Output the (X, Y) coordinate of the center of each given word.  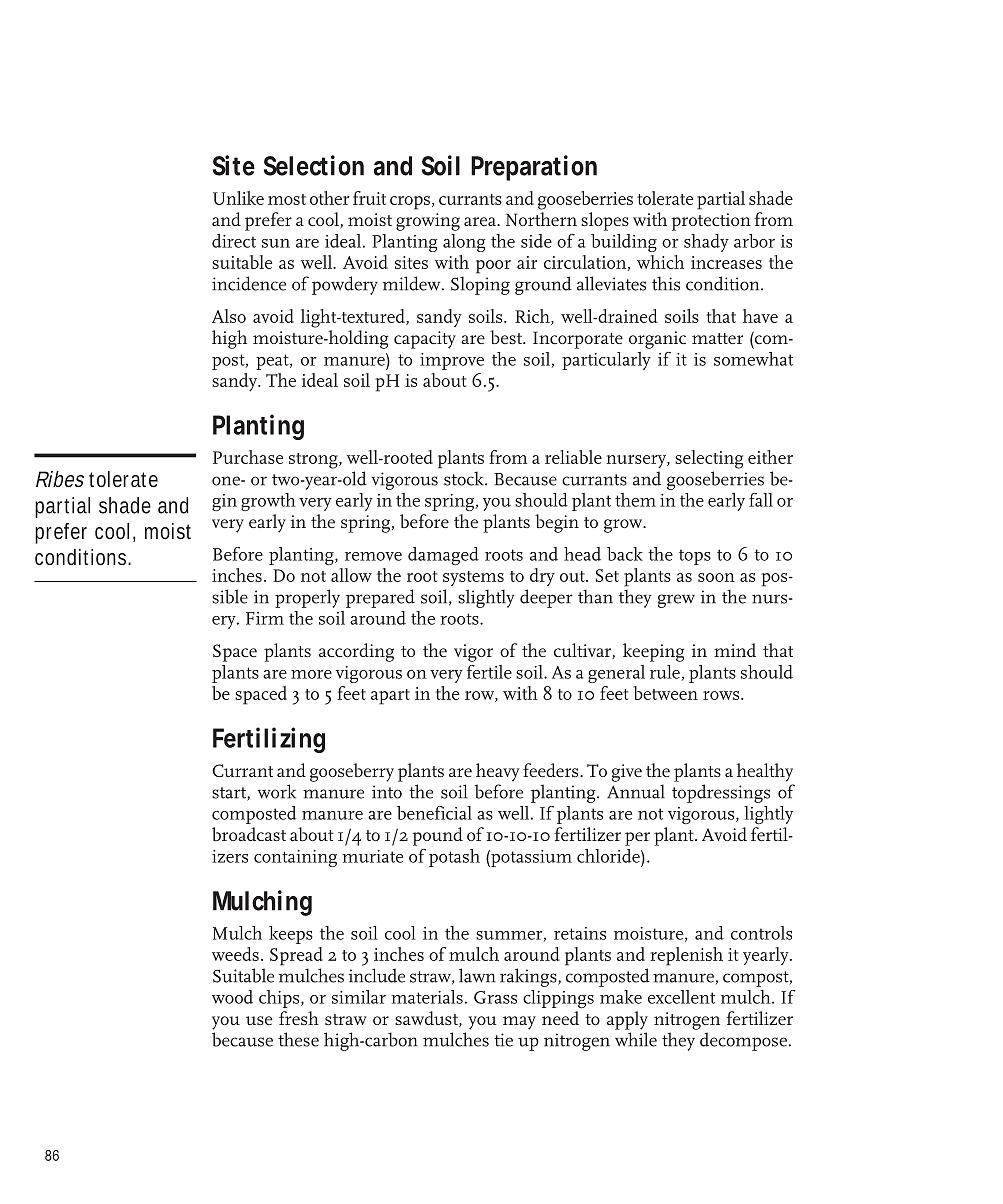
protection (711, 222)
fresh (299, 1018)
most (287, 199)
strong (314, 461)
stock (465, 478)
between (666, 693)
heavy (497, 772)
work (276, 791)
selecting (709, 459)
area (481, 221)
